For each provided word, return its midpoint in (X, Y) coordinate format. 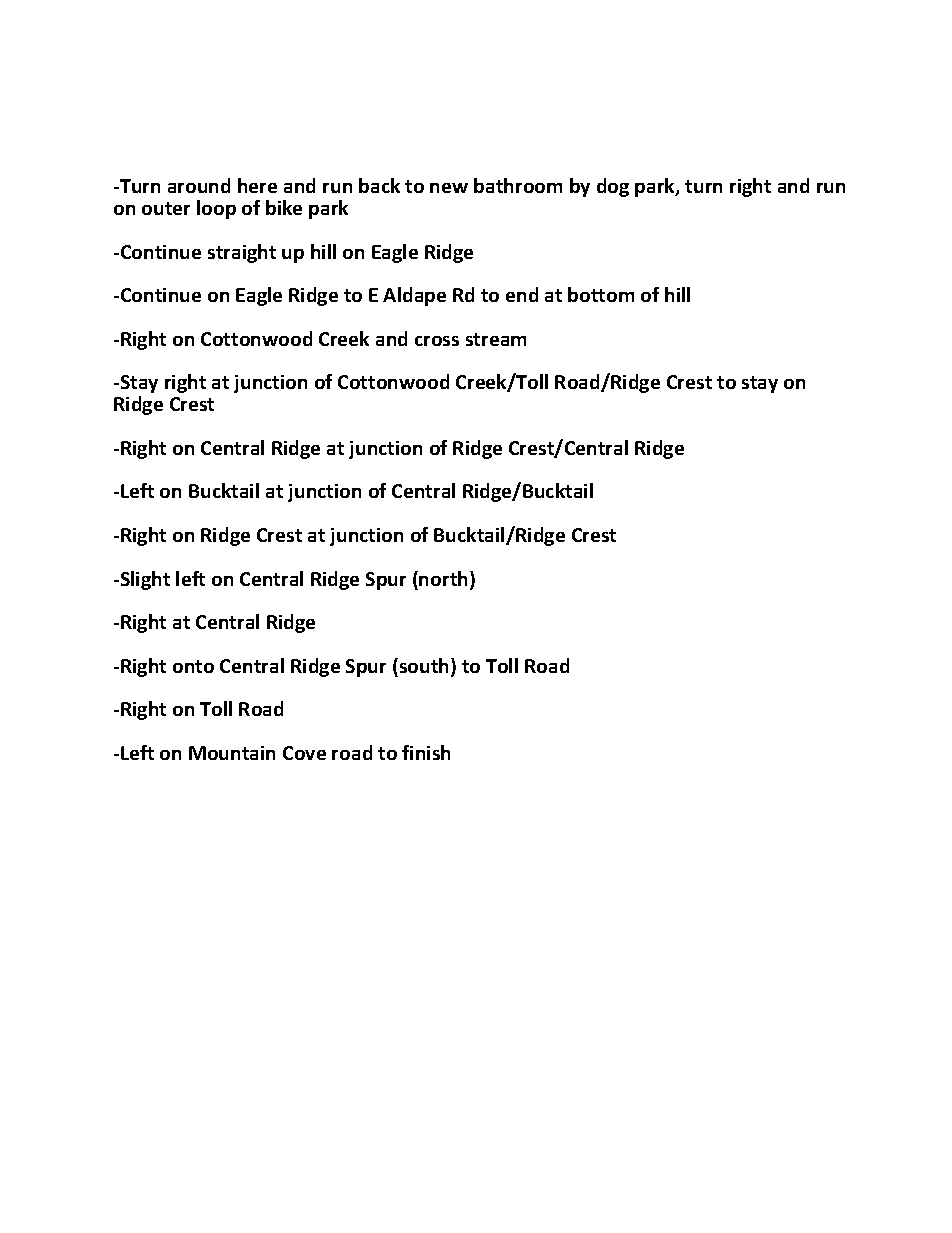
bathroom (518, 185)
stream (496, 339)
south (424, 667)
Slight (144, 580)
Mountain (232, 753)
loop (216, 209)
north (443, 578)
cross (437, 341)
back (379, 185)
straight (242, 253)
